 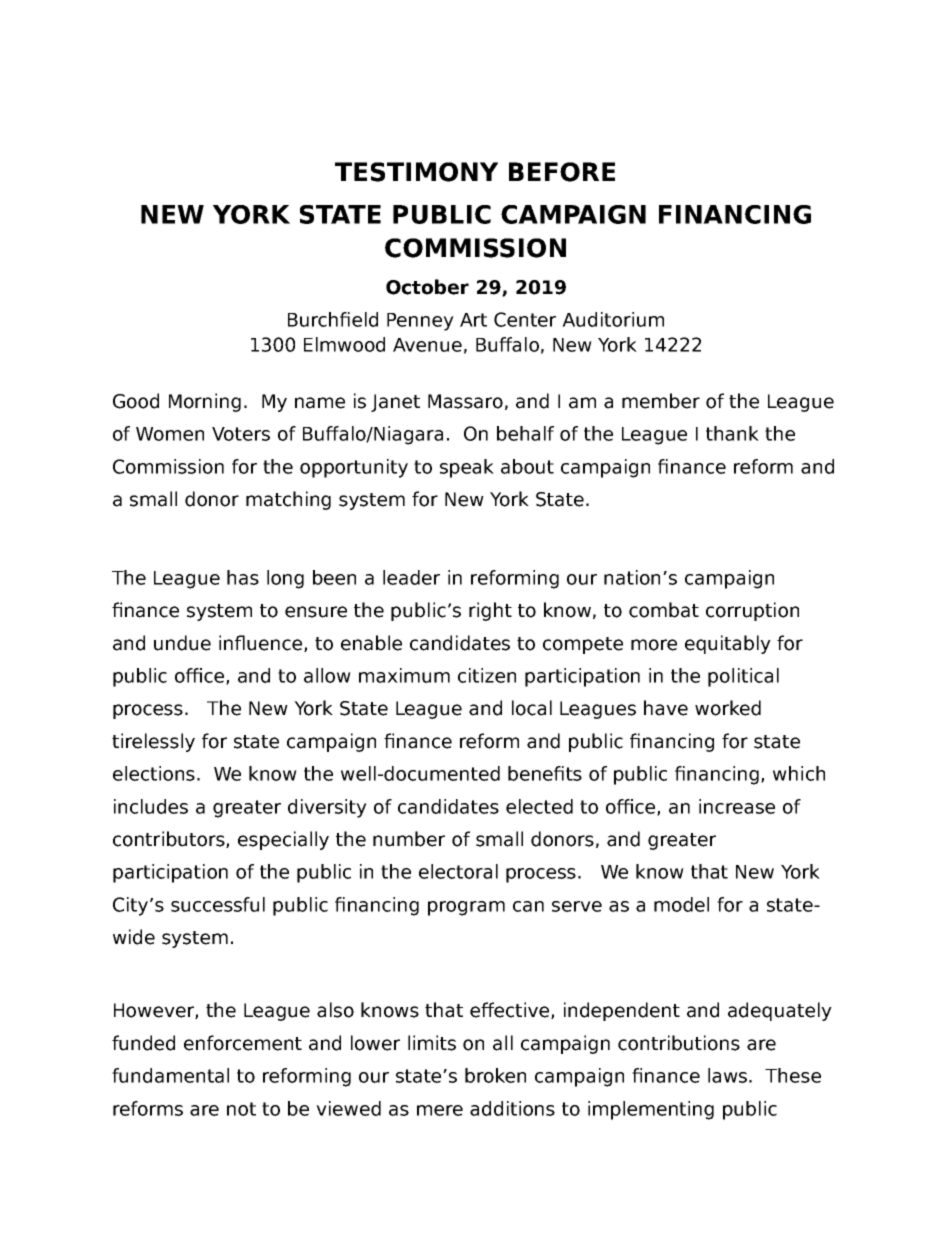 What do you see at coordinates (154, 773) in the screenshot?
I see `elections` at bounding box center [154, 773].
